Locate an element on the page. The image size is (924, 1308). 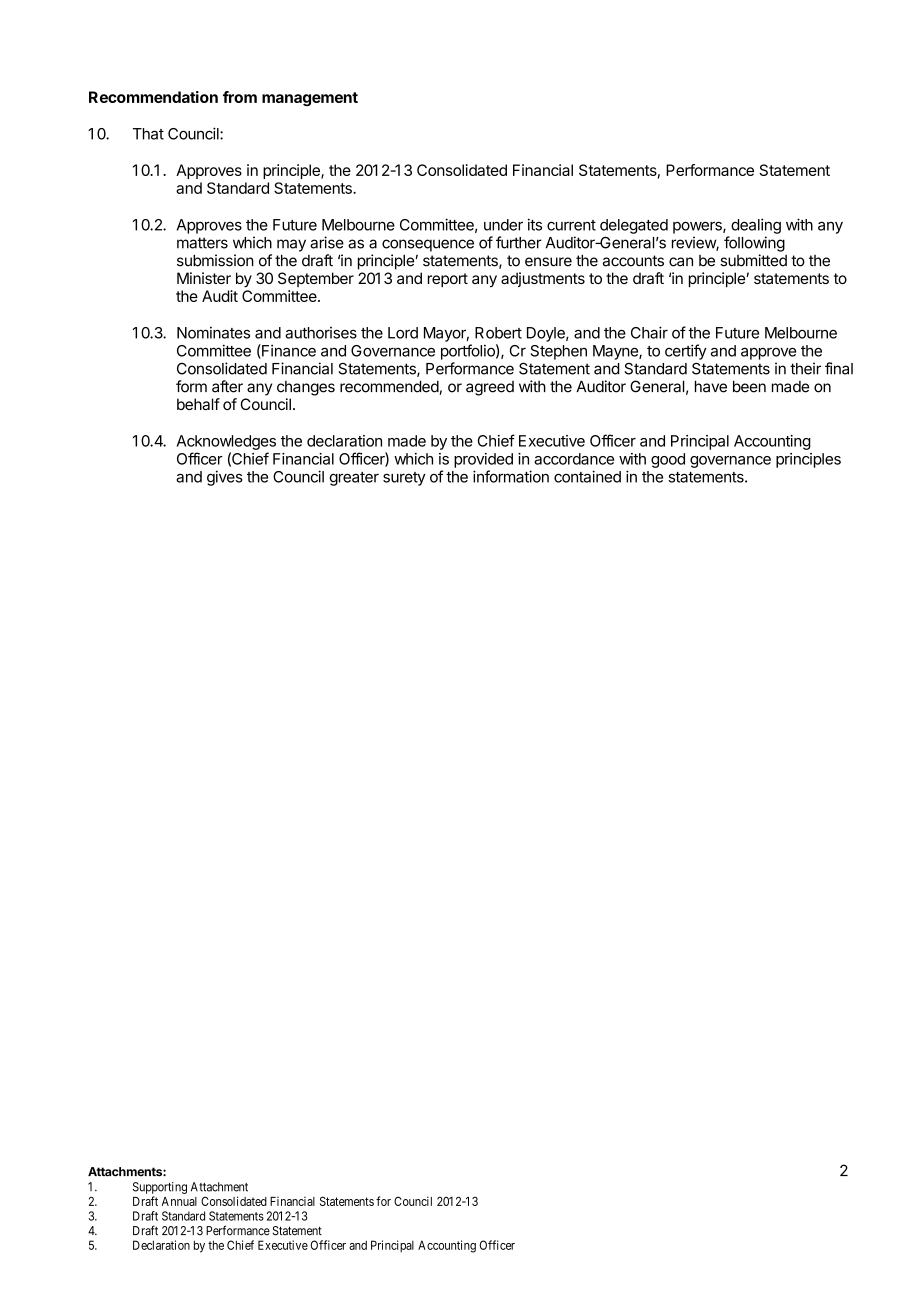
provided is located at coordinates (483, 460).
